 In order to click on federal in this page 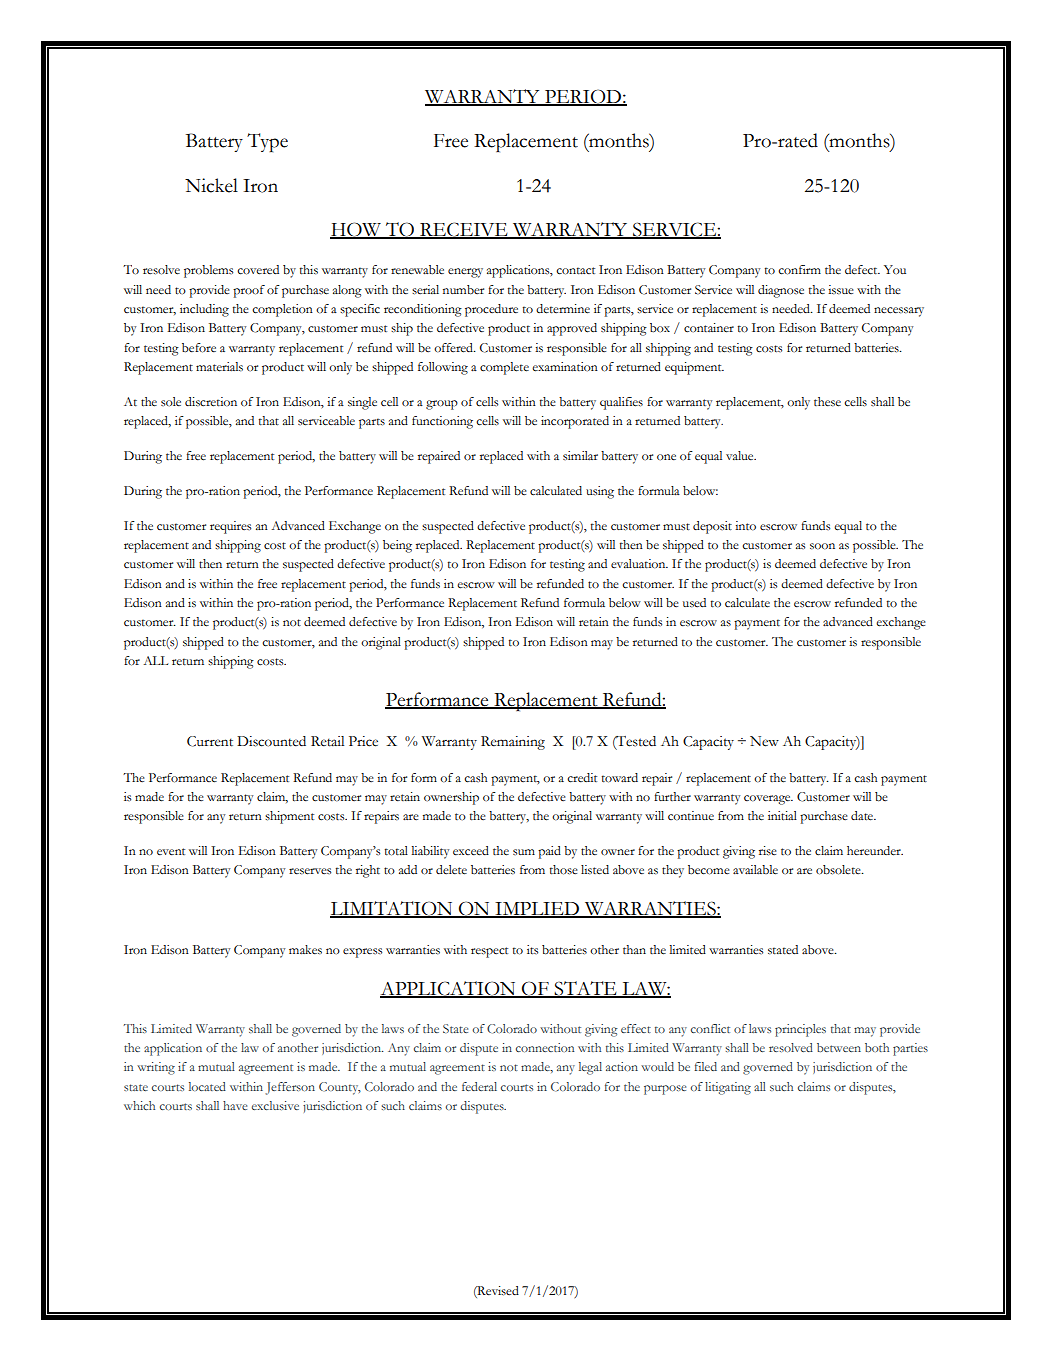, I will do `click(479, 1086)`.
